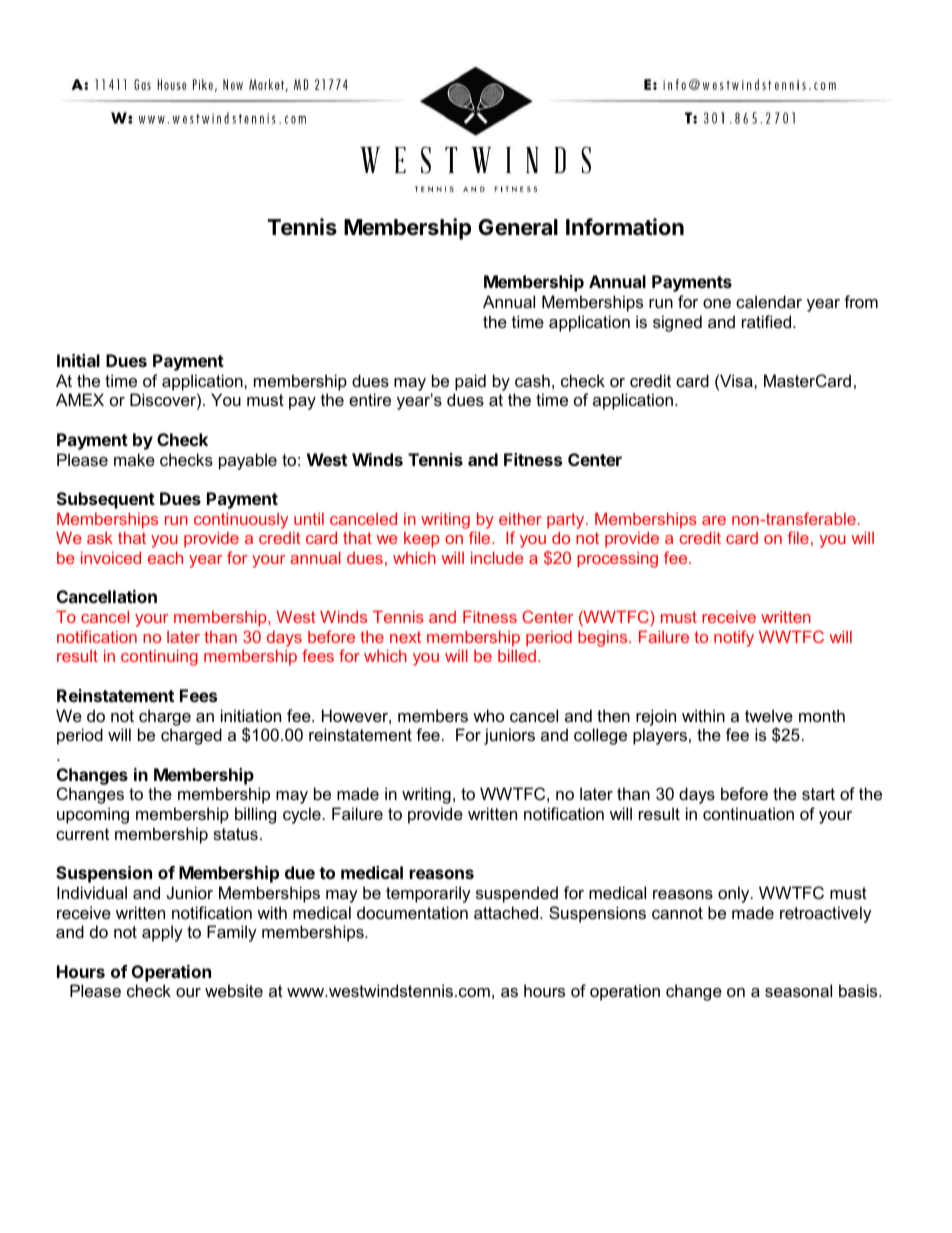 The image size is (952, 1233). I want to click on keep, so click(422, 540).
